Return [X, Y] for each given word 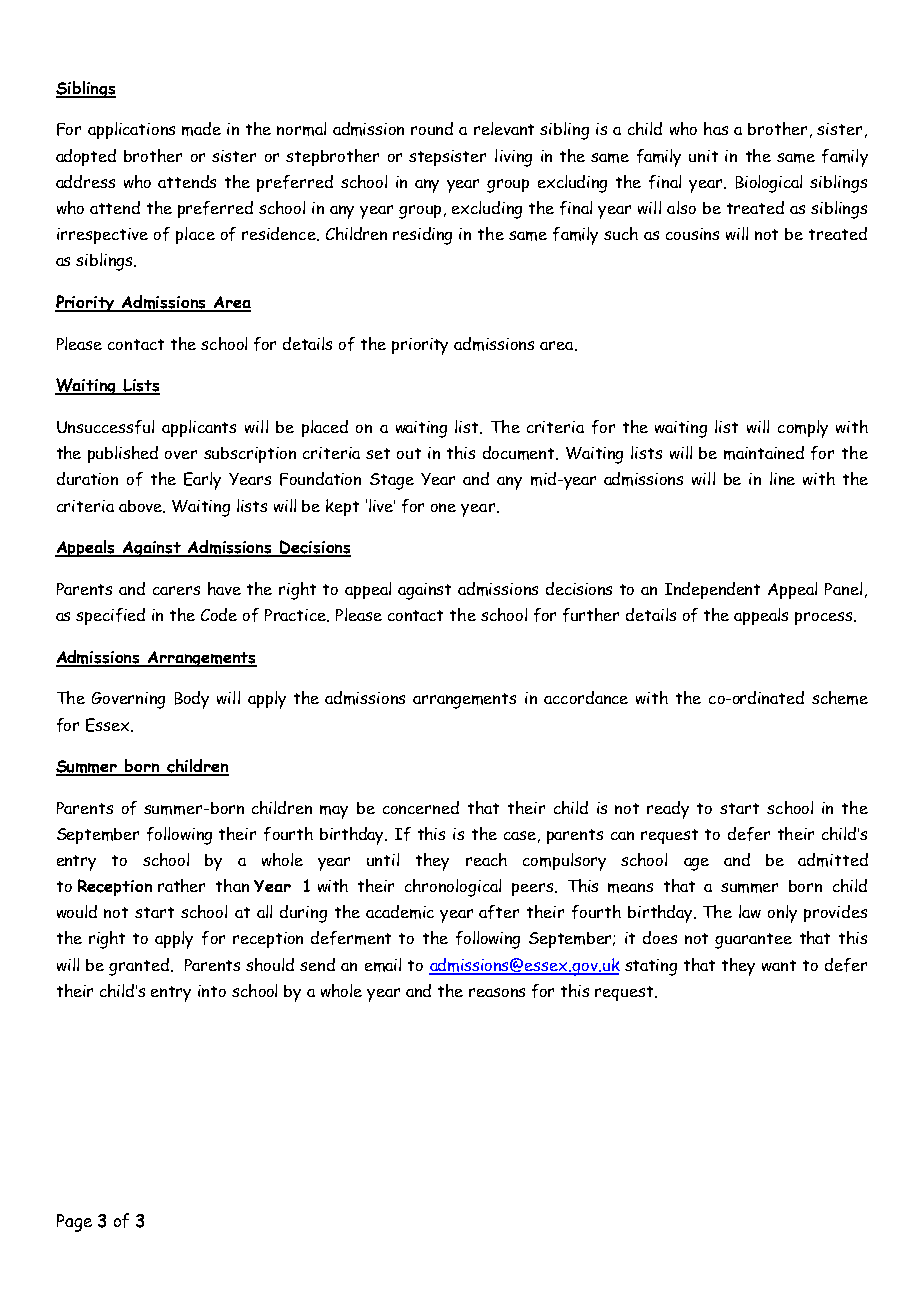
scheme [840, 698]
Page [74, 1223]
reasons [497, 992]
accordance [586, 697]
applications [131, 130]
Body [192, 700]
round [432, 128]
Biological [769, 184]
